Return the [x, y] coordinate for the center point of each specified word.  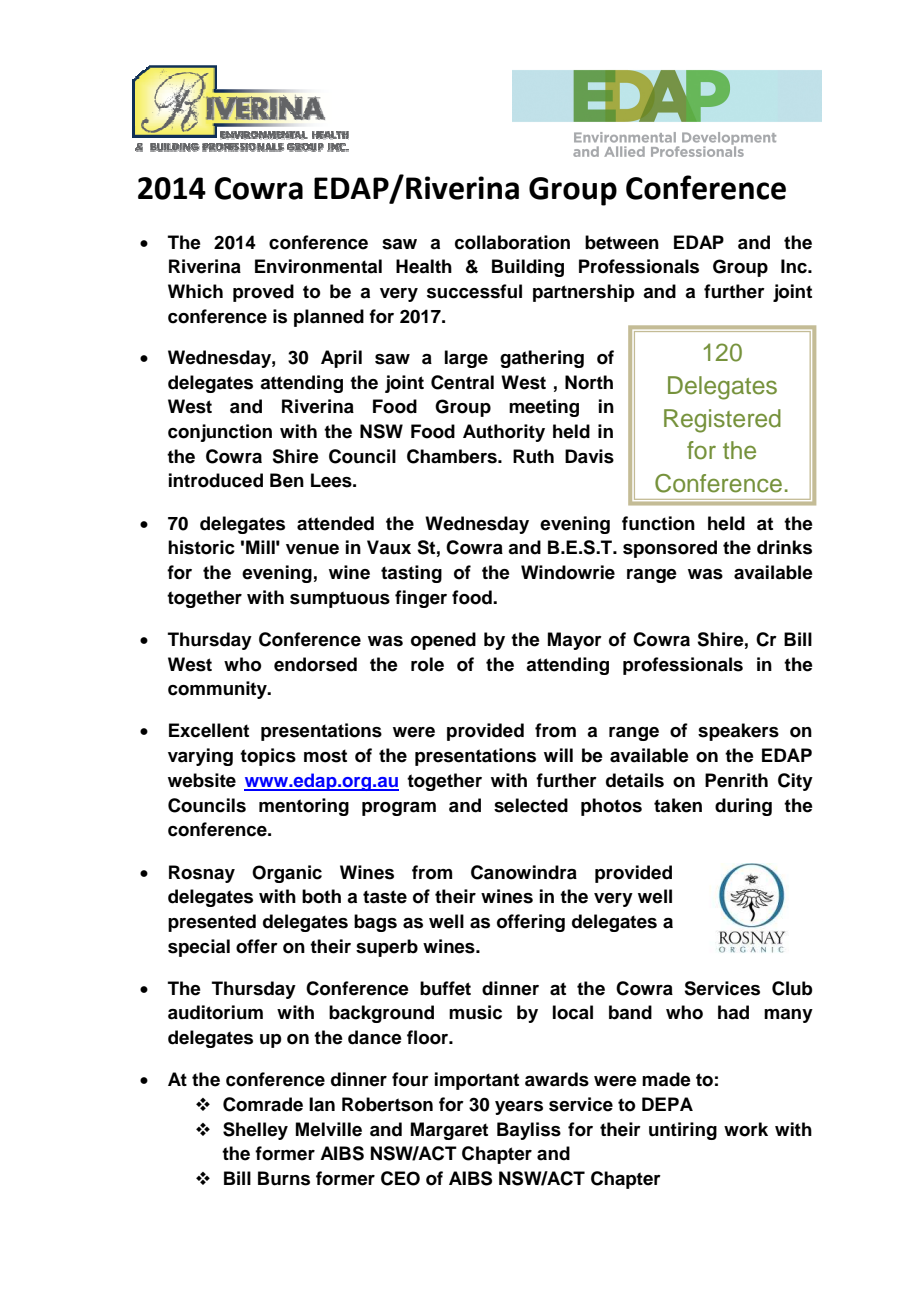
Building [528, 268]
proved [263, 293]
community [218, 690]
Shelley [255, 1131]
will [558, 755]
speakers [738, 732]
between [622, 242]
